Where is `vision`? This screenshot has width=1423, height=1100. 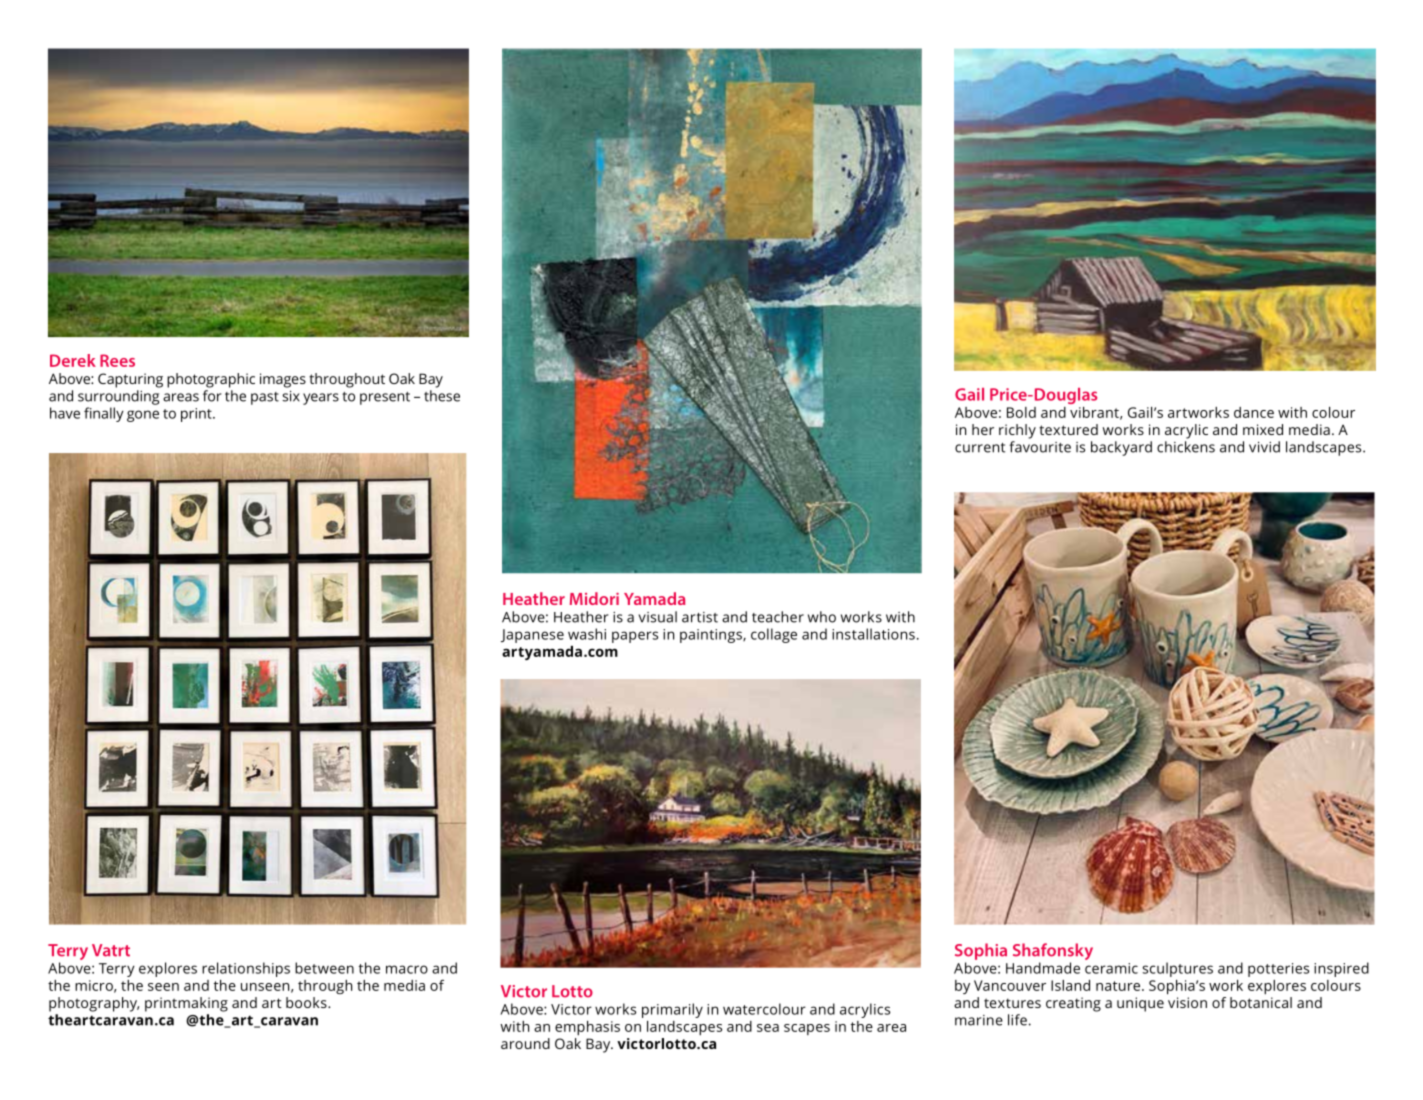 vision is located at coordinates (1187, 1002).
